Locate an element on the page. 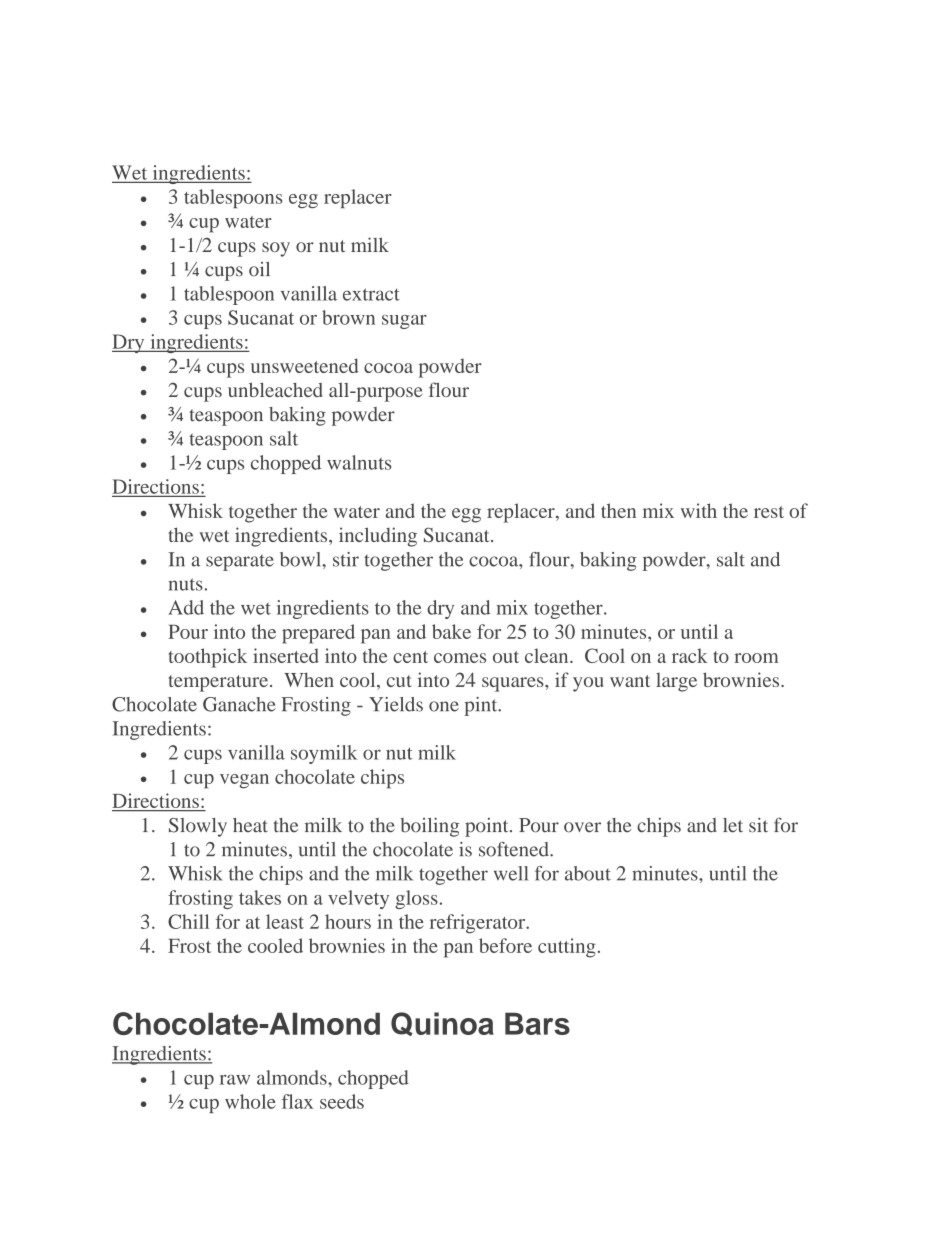 This document has height=1233, width=952. raw is located at coordinates (235, 1080).
